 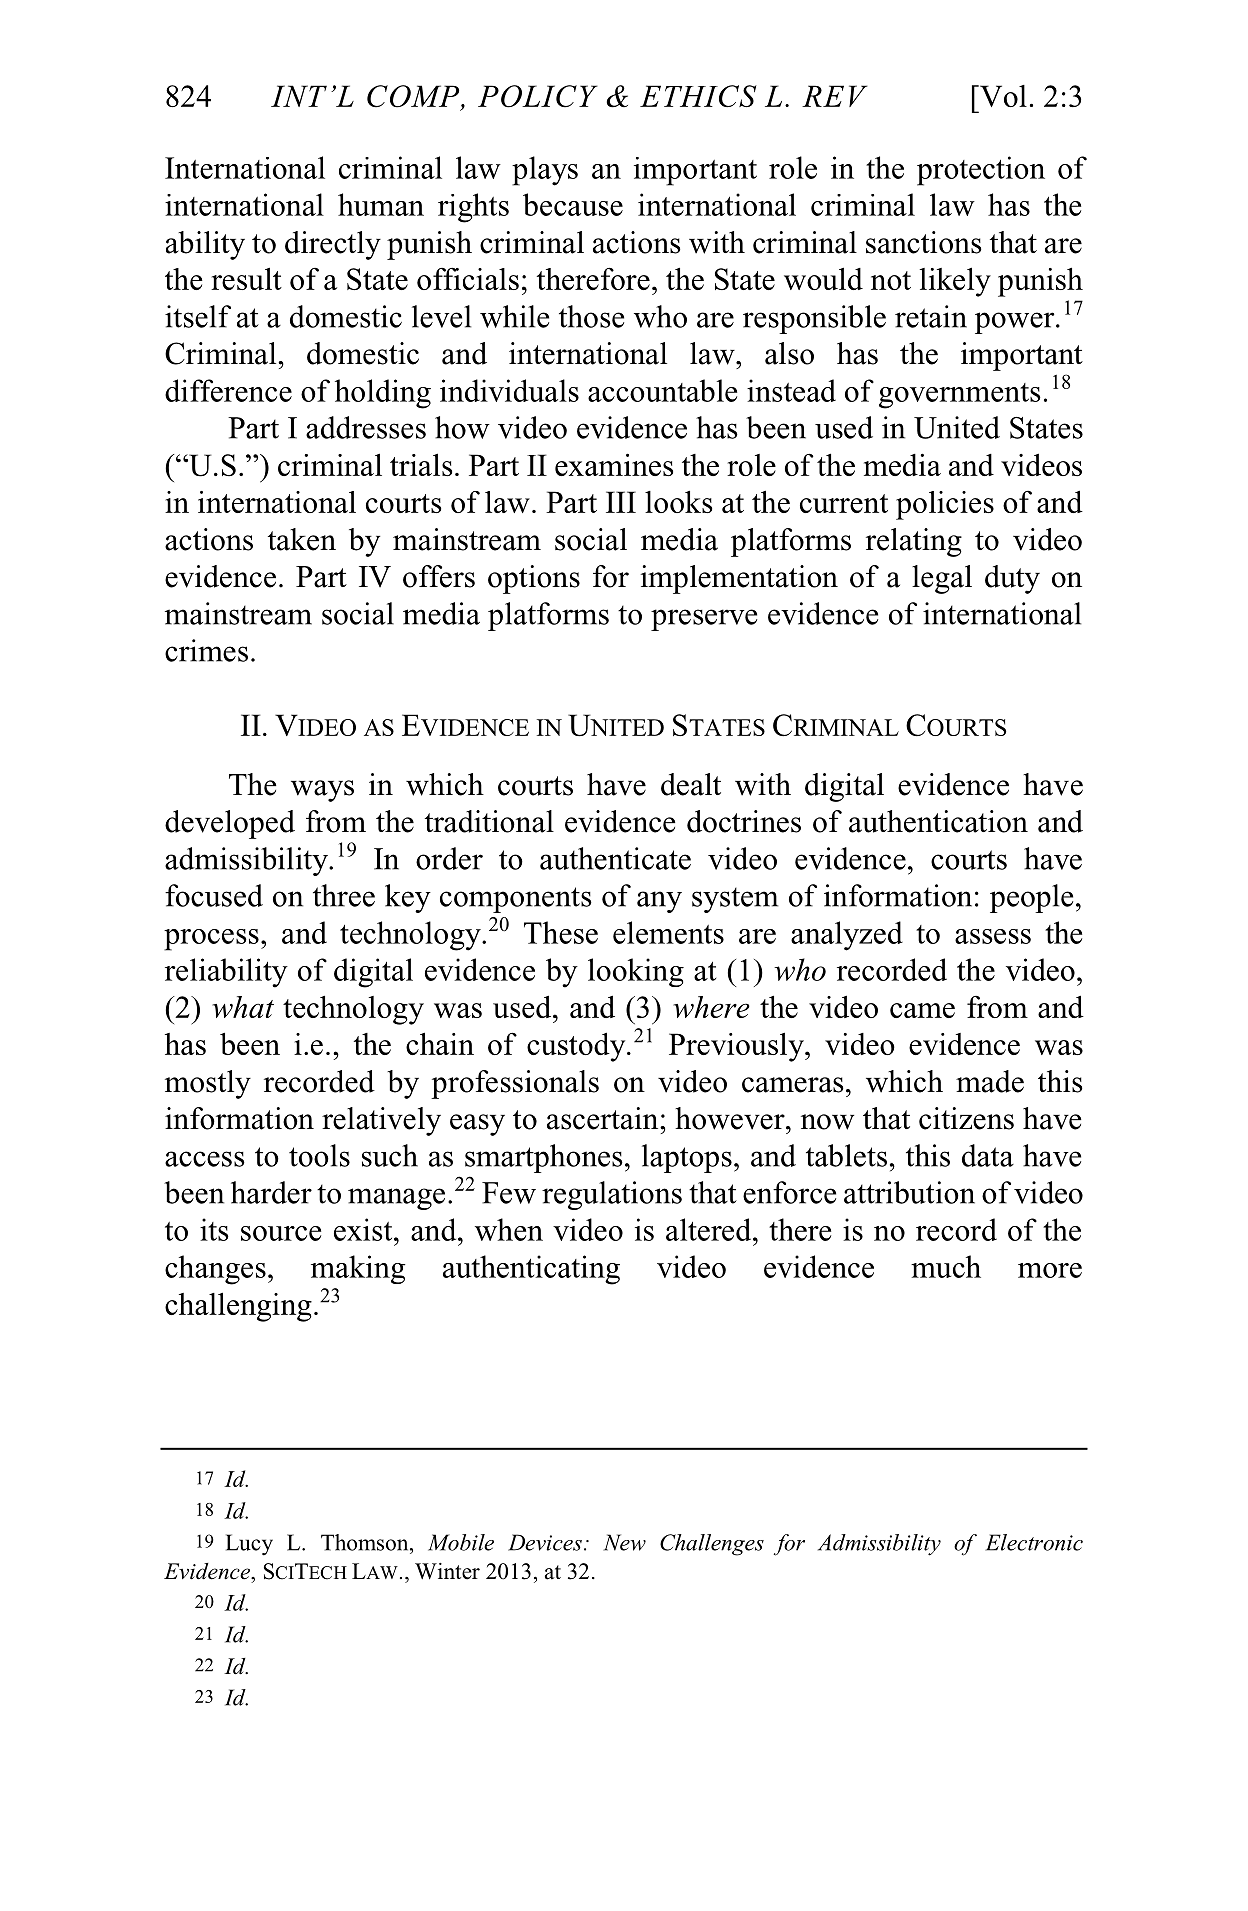 What do you see at coordinates (545, 171) in the document?
I see `plays` at bounding box center [545, 171].
